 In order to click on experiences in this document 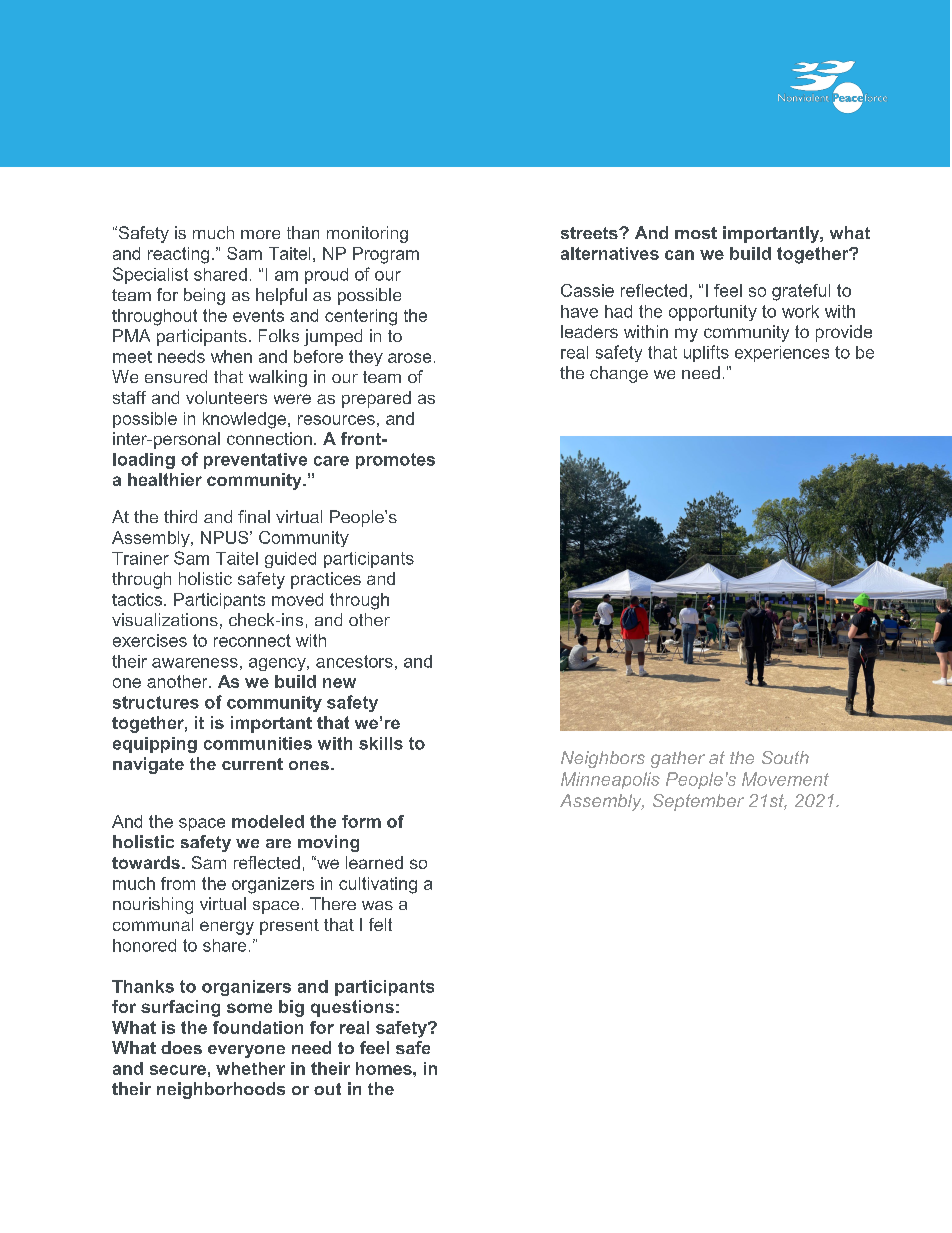, I will do `click(782, 354)`.
